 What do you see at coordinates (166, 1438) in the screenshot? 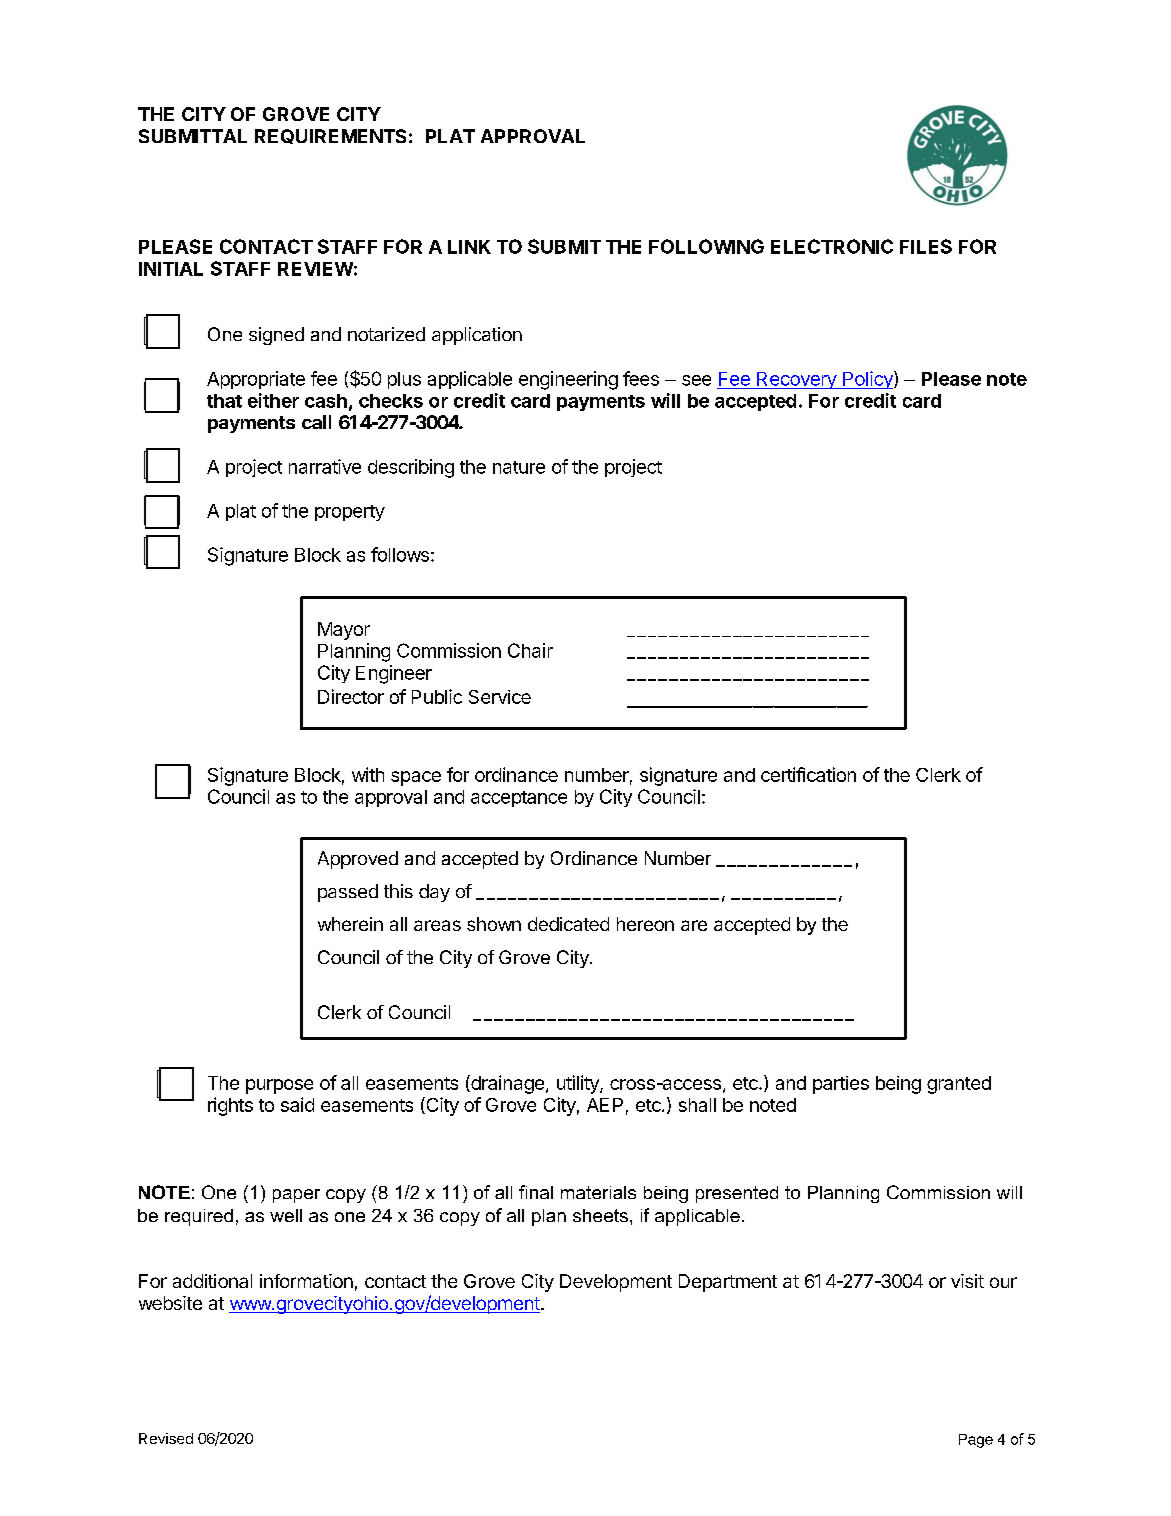
I see `Revised` at bounding box center [166, 1438].
